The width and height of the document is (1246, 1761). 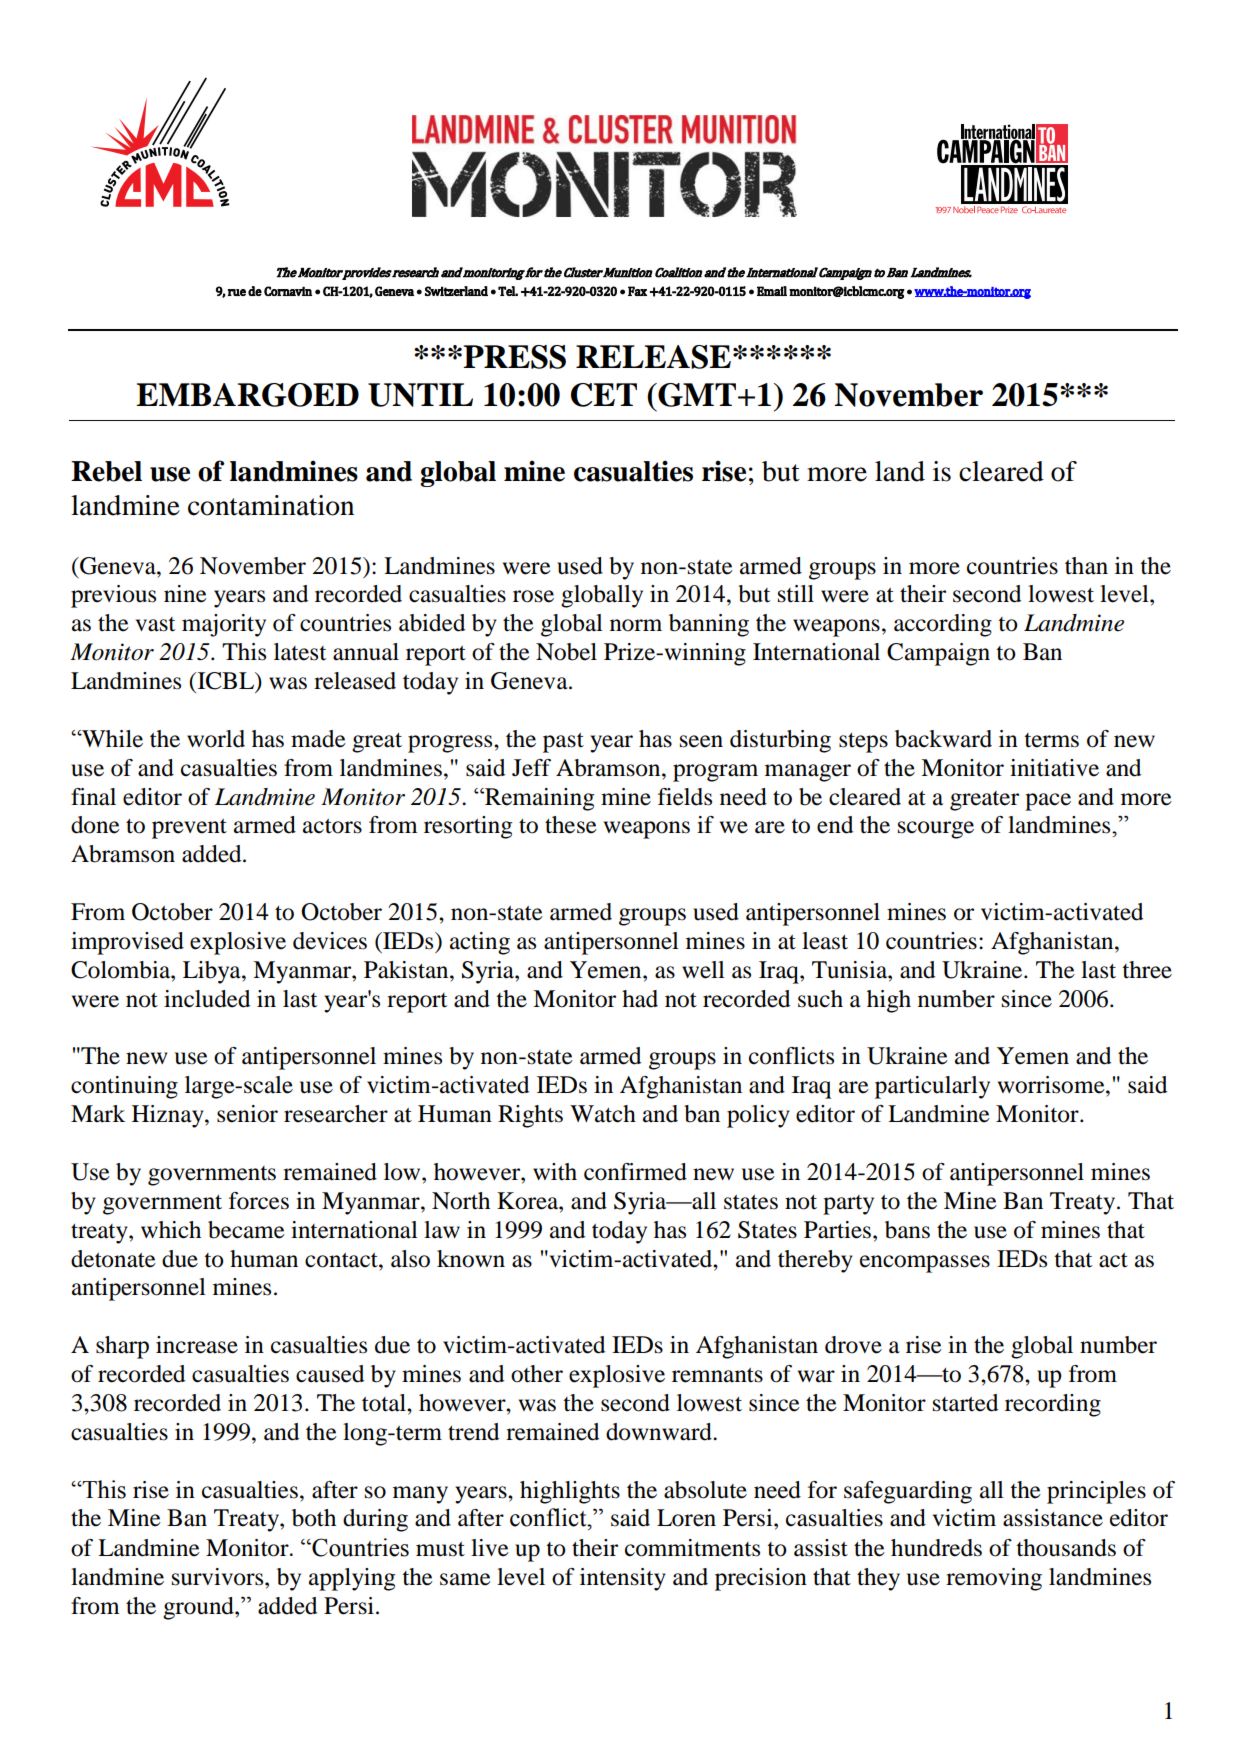 I want to click on three, so click(x=1147, y=970).
